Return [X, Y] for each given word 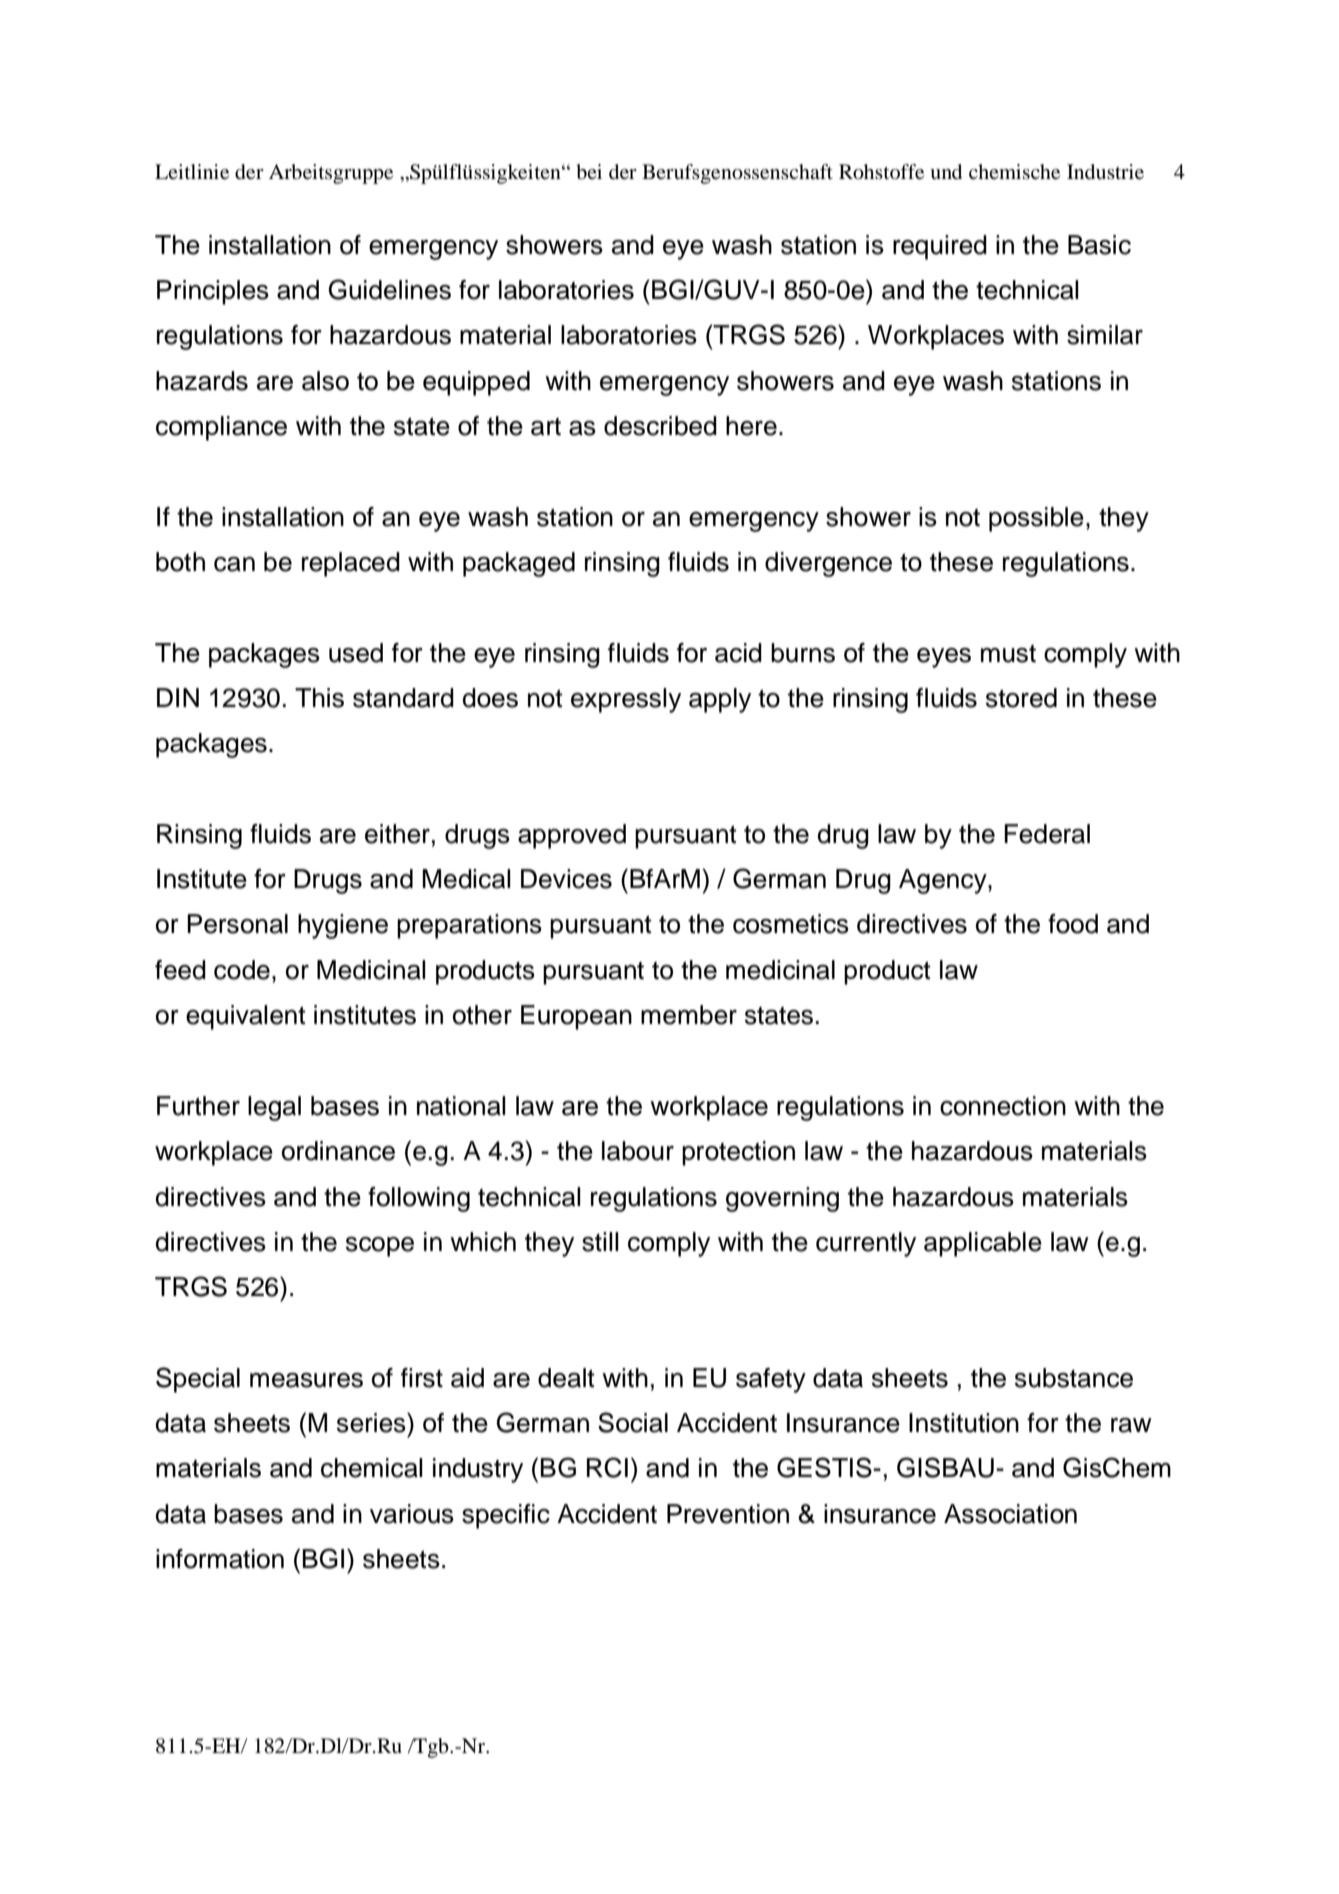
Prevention [728, 1514]
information [220, 1559]
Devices [566, 879]
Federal [1047, 834]
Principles [213, 292]
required [940, 247]
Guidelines [390, 289]
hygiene [343, 926]
